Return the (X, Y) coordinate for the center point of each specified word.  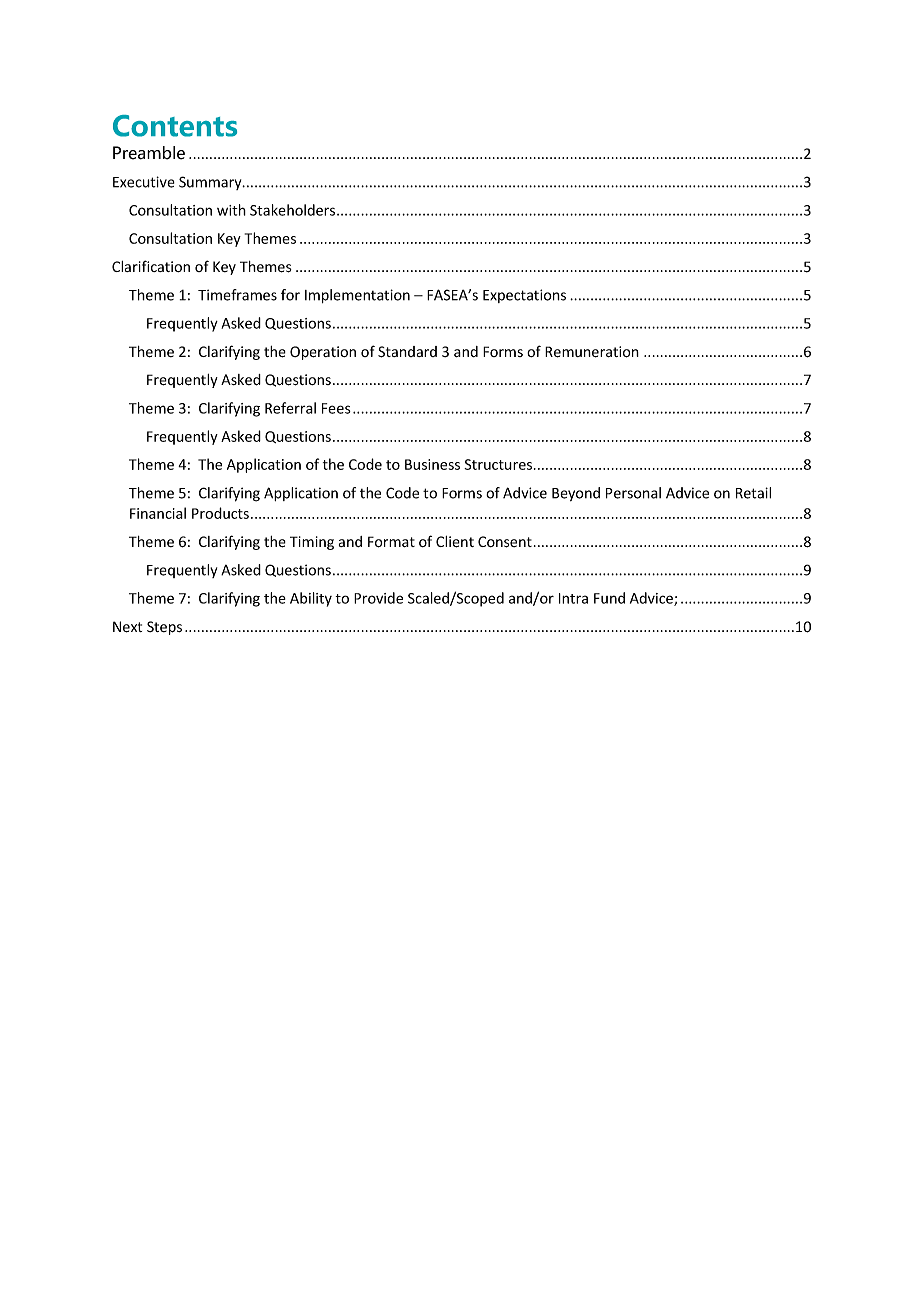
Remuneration (592, 352)
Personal (633, 493)
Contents (175, 126)
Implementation (357, 296)
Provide (378, 598)
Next (127, 627)
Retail (753, 493)
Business (432, 464)
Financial (158, 513)
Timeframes (237, 295)
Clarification (151, 266)
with (231, 210)
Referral (290, 408)
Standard (407, 352)
